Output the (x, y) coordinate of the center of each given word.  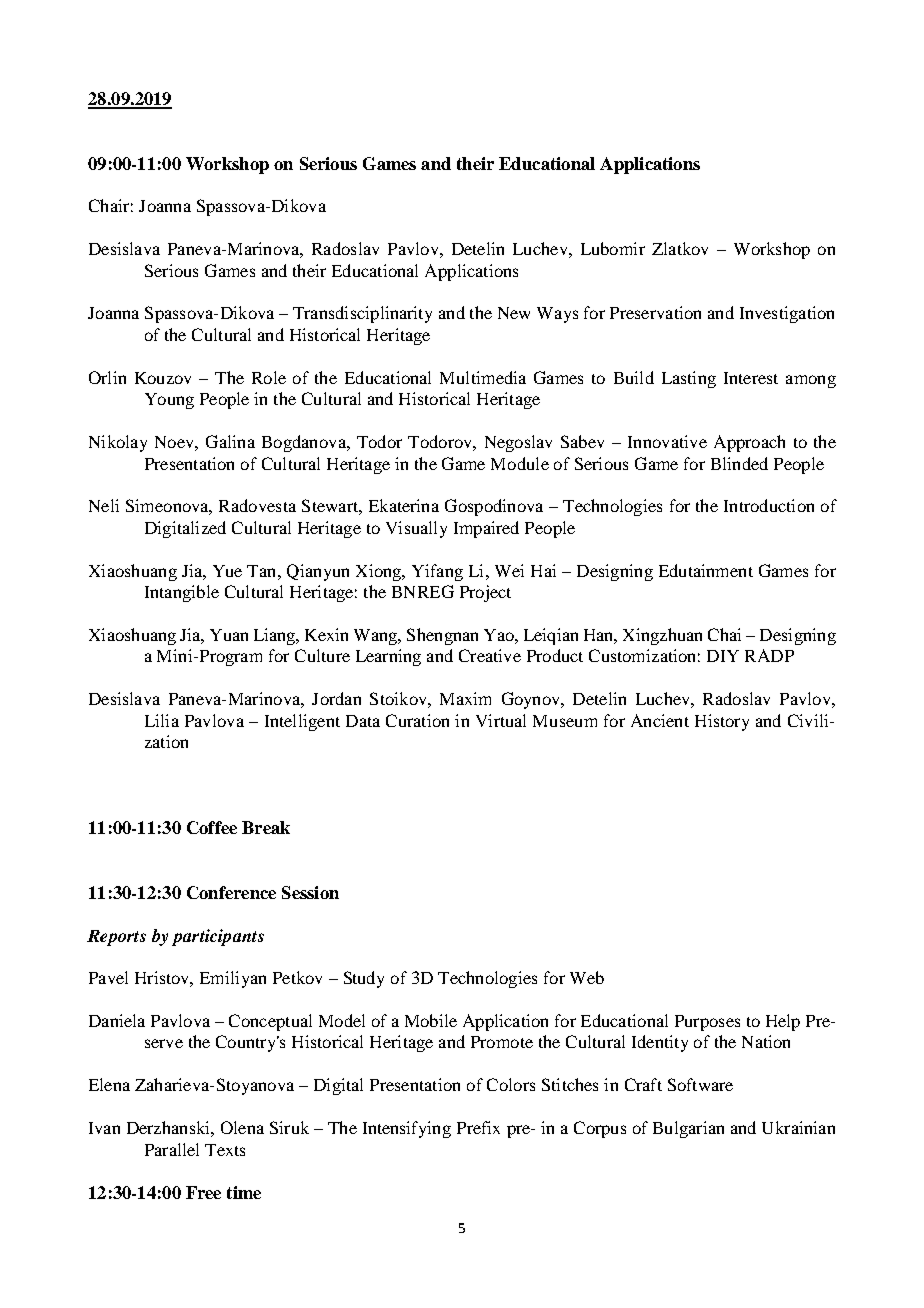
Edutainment (706, 570)
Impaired (486, 529)
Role (269, 377)
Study (364, 979)
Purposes (707, 1023)
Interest (751, 378)
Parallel (172, 1149)
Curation (417, 720)
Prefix (478, 1127)
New (514, 313)
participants (218, 937)
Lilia (162, 720)
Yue (227, 571)
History (722, 722)
